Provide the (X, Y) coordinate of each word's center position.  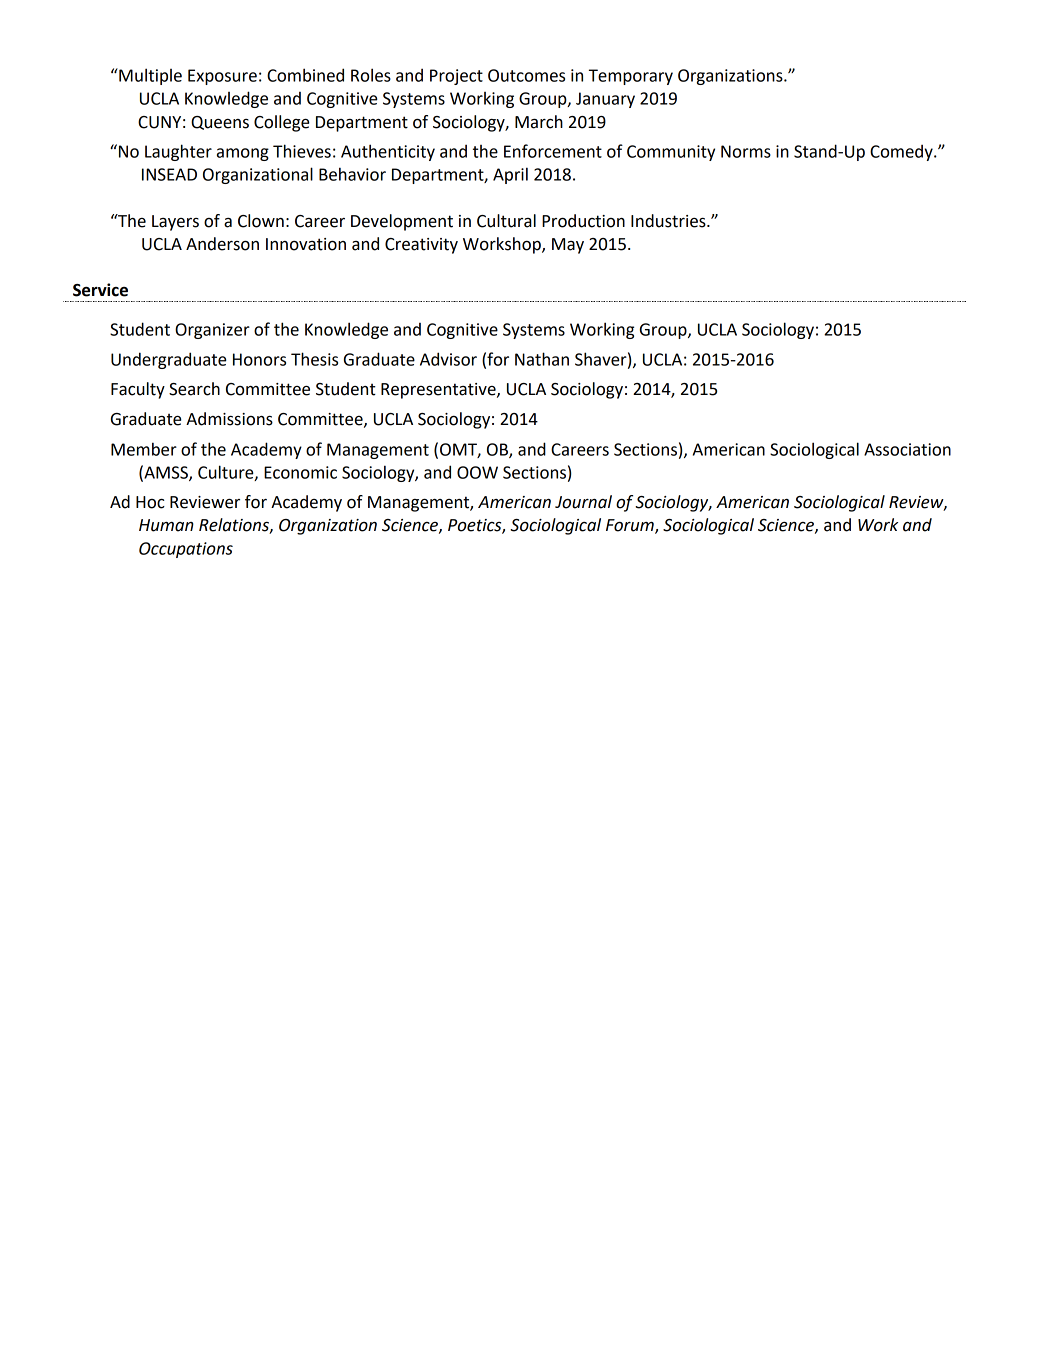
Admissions (229, 419)
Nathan (542, 359)
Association (907, 449)
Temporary (631, 77)
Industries (669, 221)
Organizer (212, 331)
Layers (175, 223)
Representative (439, 391)
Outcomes (526, 75)
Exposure (222, 77)
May (568, 246)
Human (166, 525)
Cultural (506, 221)
